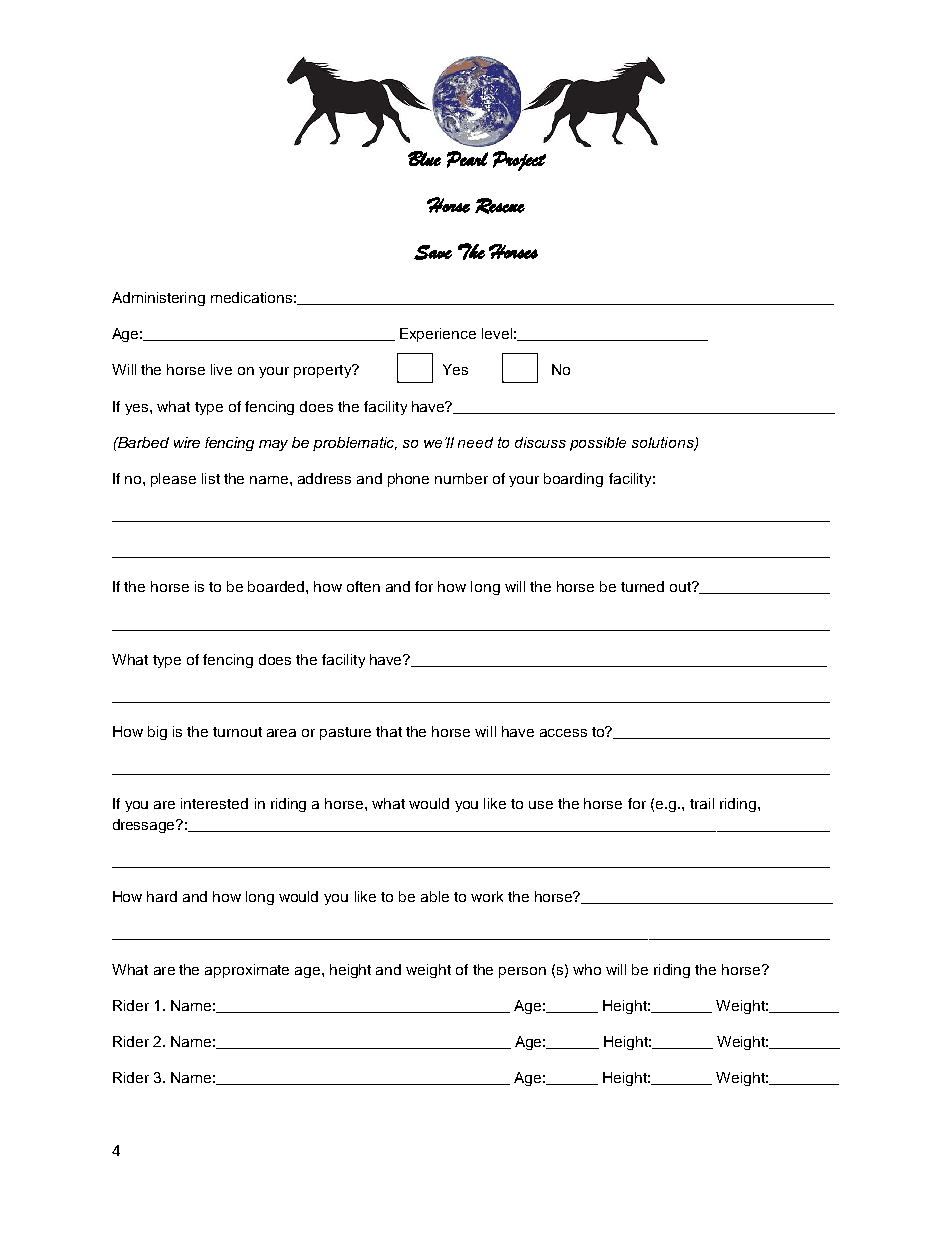  I want to click on Administering, so click(158, 299).
